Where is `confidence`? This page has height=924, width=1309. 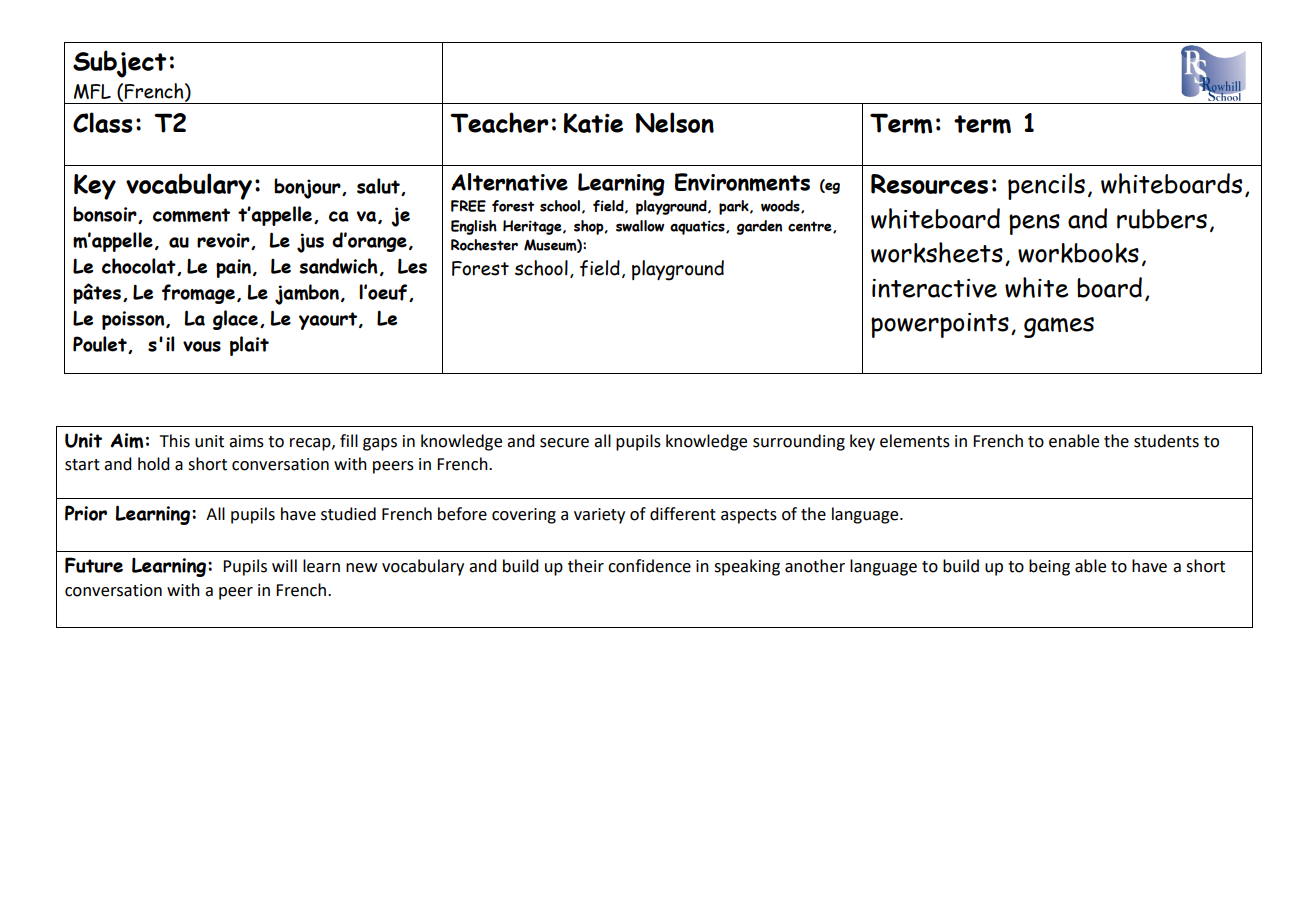 confidence is located at coordinates (649, 566).
